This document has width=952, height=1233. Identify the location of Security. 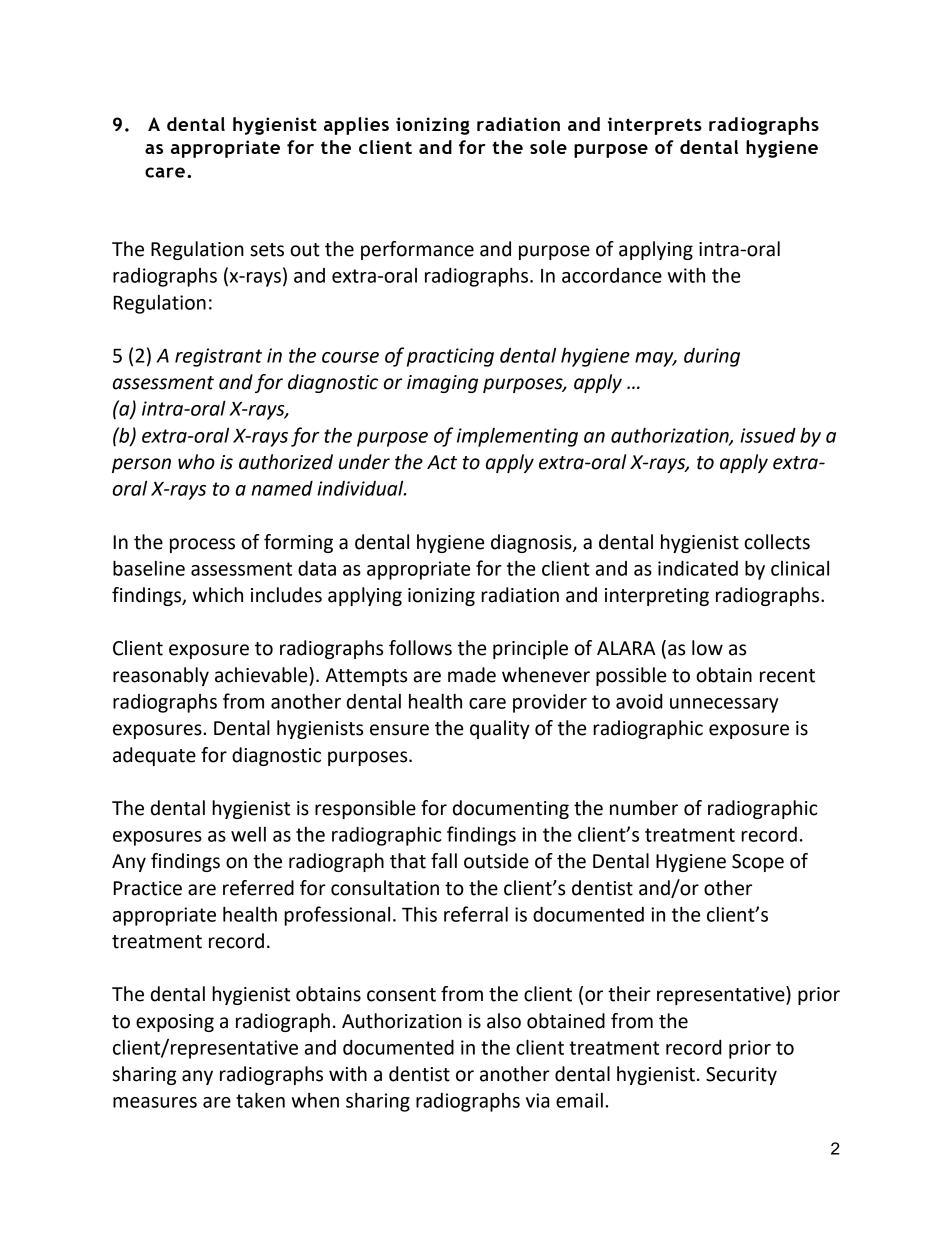
(741, 1076).
